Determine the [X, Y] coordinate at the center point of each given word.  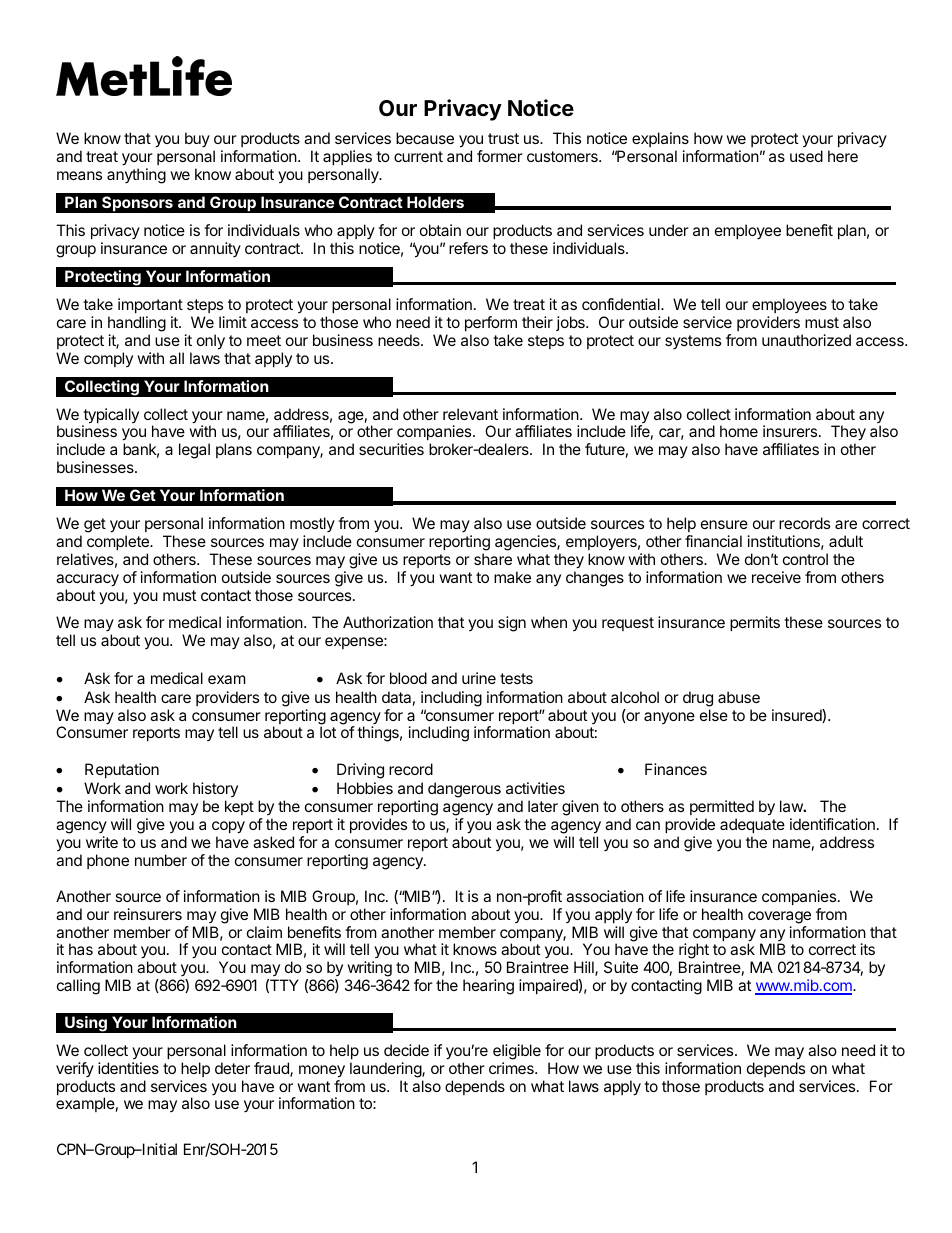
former [500, 156]
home [739, 431]
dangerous [464, 790]
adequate [752, 825]
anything [136, 176]
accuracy [87, 580]
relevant [470, 414]
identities [128, 1068]
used [806, 156]
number [161, 860]
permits [755, 623]
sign [512, 624]
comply [108, 359]
